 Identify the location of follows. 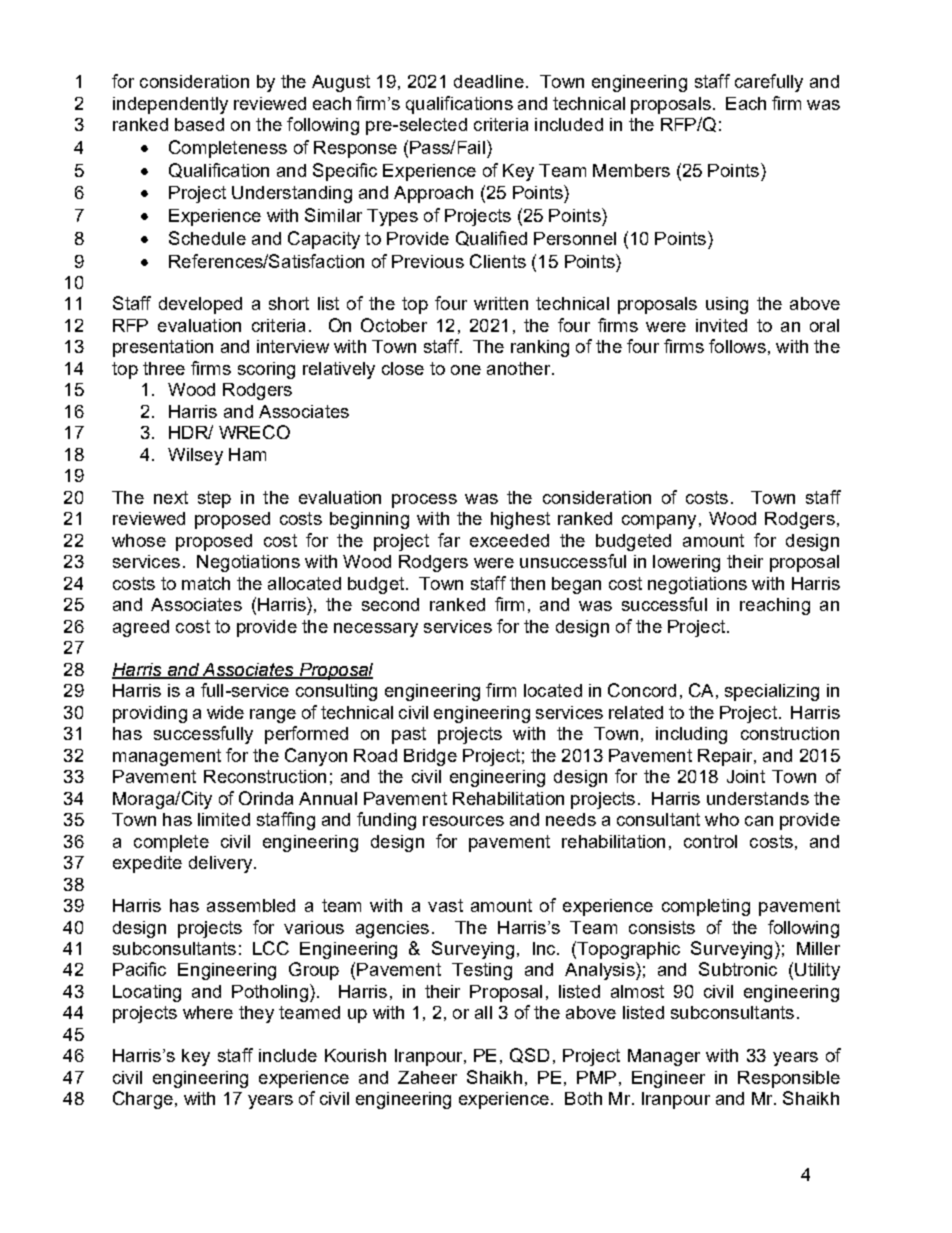
(737, 346).
